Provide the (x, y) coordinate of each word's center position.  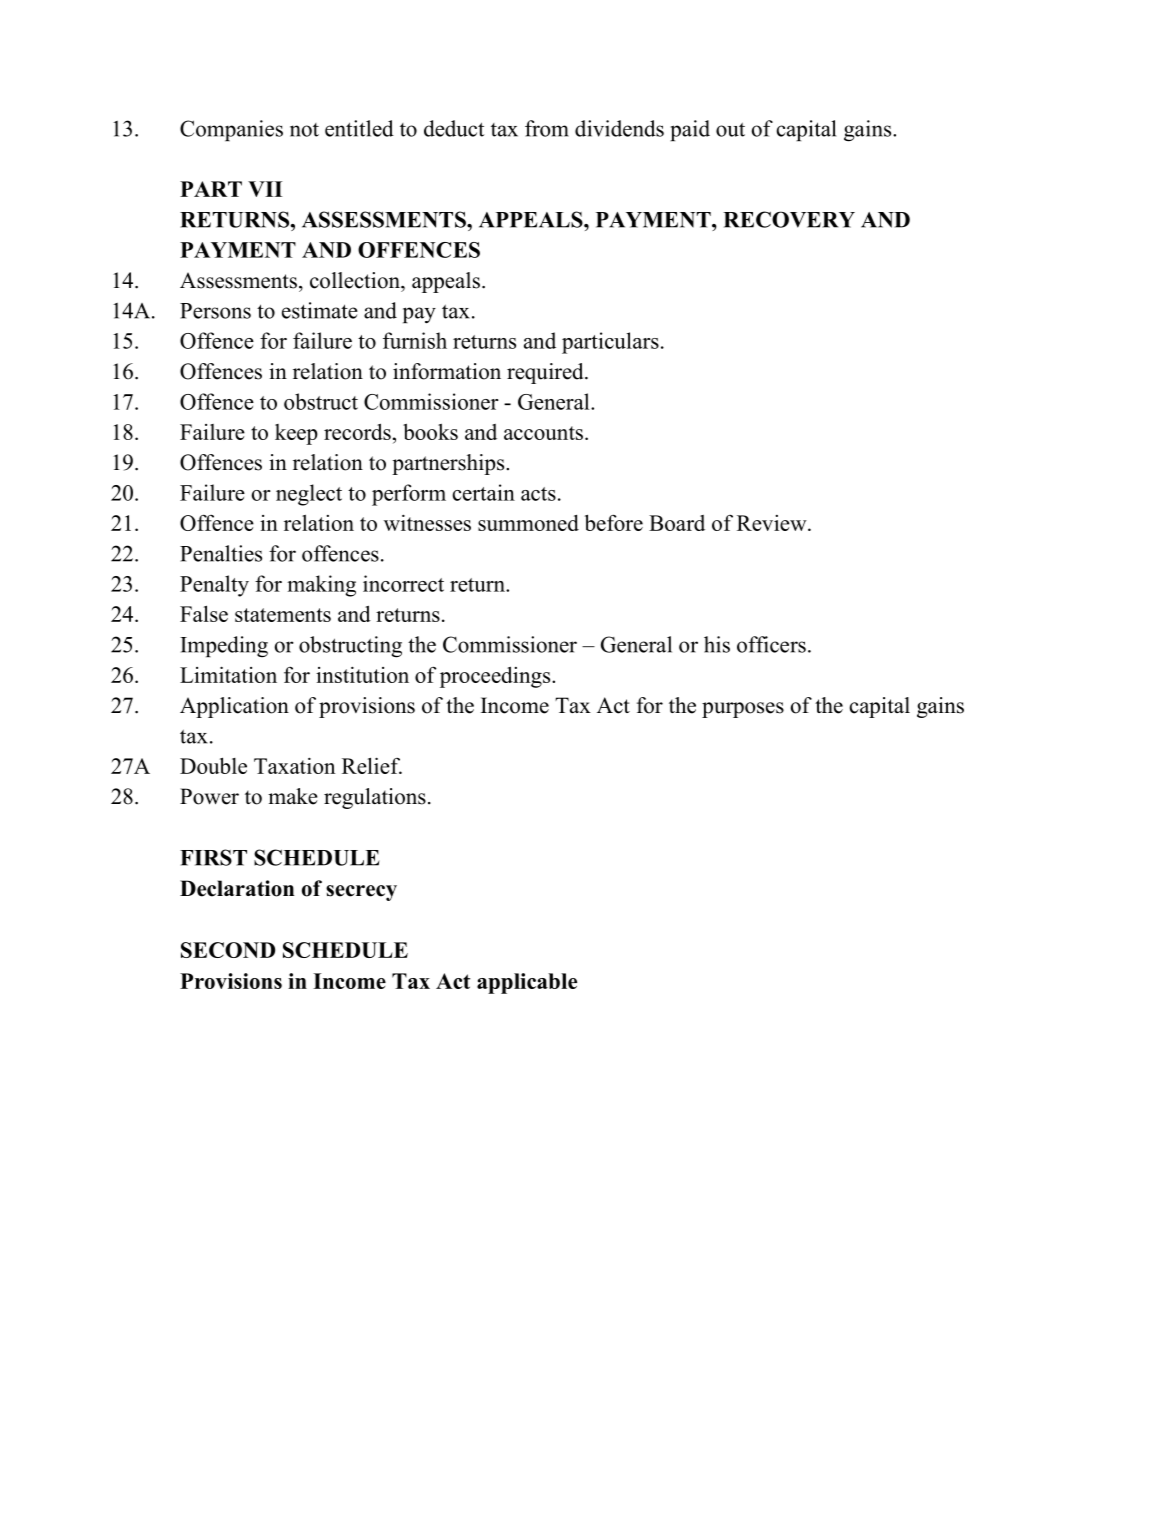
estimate (320, 310)
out (730, 129)
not (304, 130)
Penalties (221, 553)
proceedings (496, 677)
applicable (527, 983)
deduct (454, 128)
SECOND (228, 950)
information (447, 371)
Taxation (294, 765)
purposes (743, 710)
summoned (528, 523)
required (546, 373)
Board (677, 523)
